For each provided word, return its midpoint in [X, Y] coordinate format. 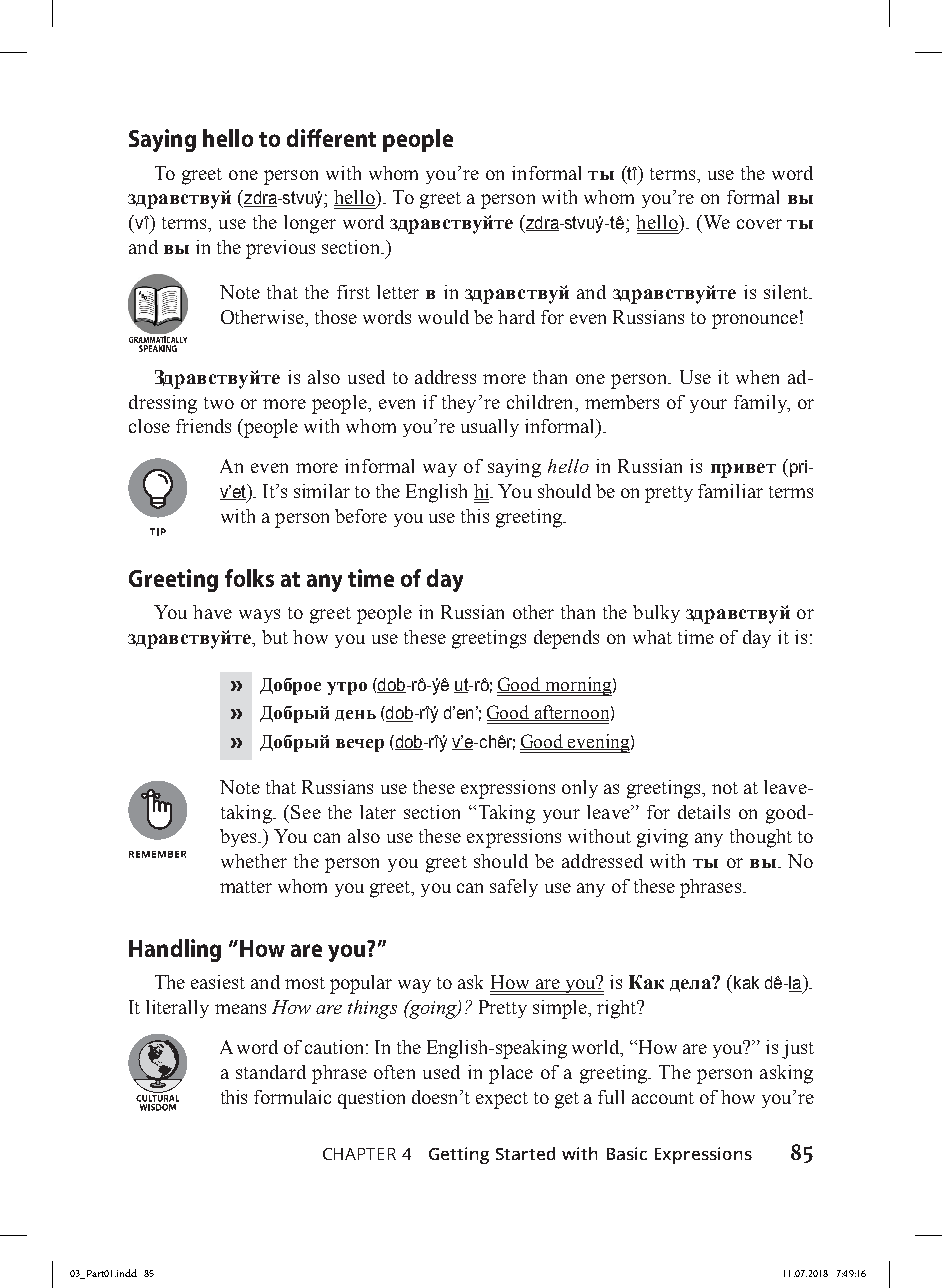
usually [490, 428]
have [212, 612]
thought [761, 838]
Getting [459, 1155]
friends [203, 426]
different [331, 138]
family [761, 404]
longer [310, 224]
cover [759, 224]
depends [566, 639]
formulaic [292, 1097]
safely [514, 888]
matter [246, 887]
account [663, 1098]
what [652, 637]
